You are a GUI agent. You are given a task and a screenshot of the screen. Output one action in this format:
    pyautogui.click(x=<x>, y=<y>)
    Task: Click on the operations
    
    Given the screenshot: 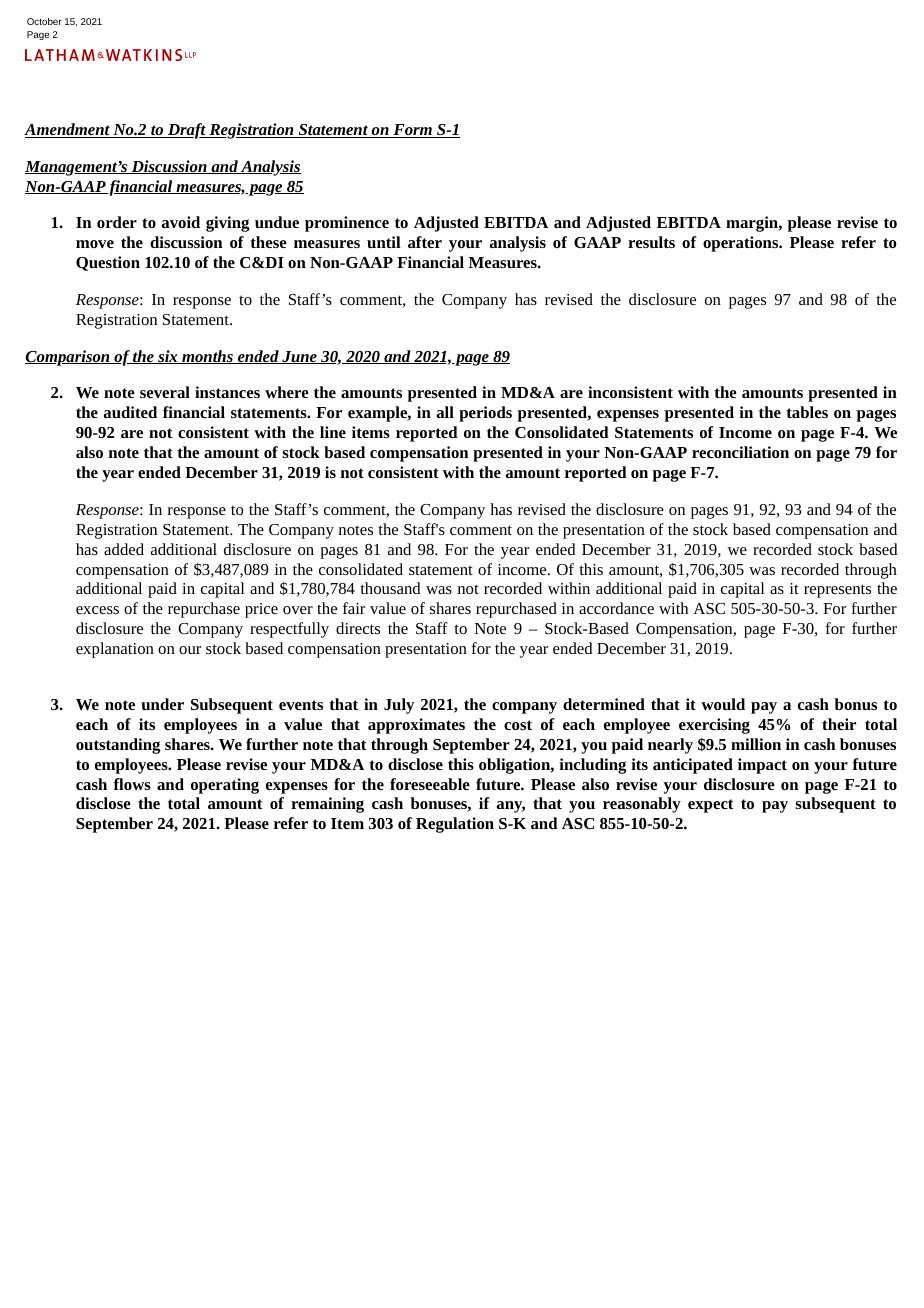 What is the action you would take?
    pyautogui.click(x=742, y=244)
